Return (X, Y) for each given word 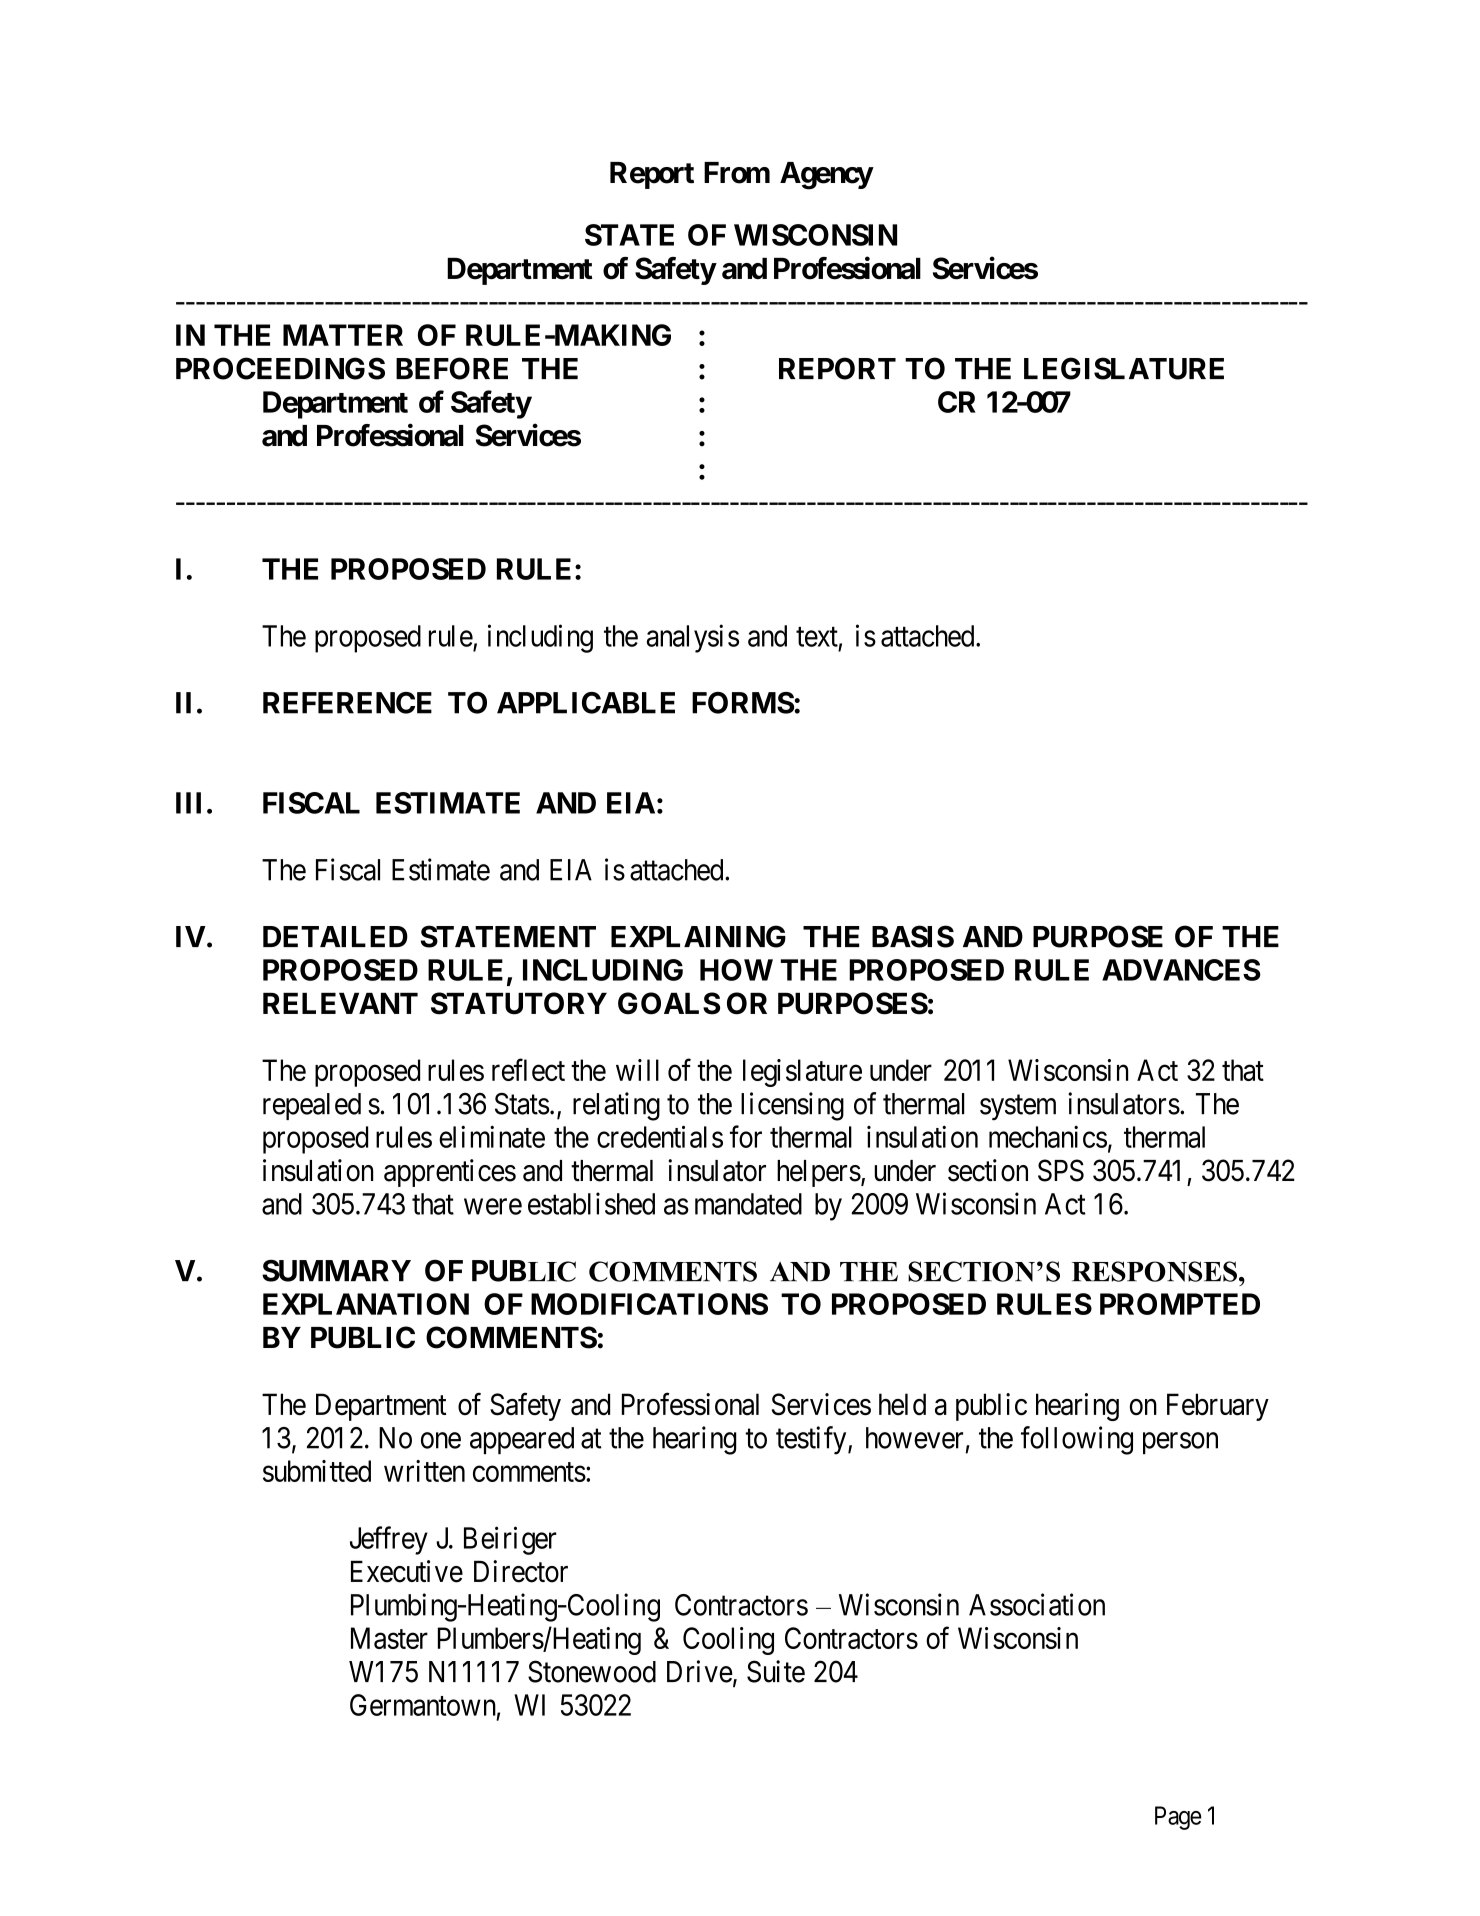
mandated (748, 1204)
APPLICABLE (586, 703)
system (1018, 1108)
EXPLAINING (698, 936)
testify (812, 1440)
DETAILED (335, 936)
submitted (317, 1471)
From (737, 173)
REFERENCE (347, 703)
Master (389, 1638)
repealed (312, 1106)
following (1077, 1440)
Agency (826, 176)
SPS (1061, 1170)
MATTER (343, 335)
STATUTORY (519, 1003)
